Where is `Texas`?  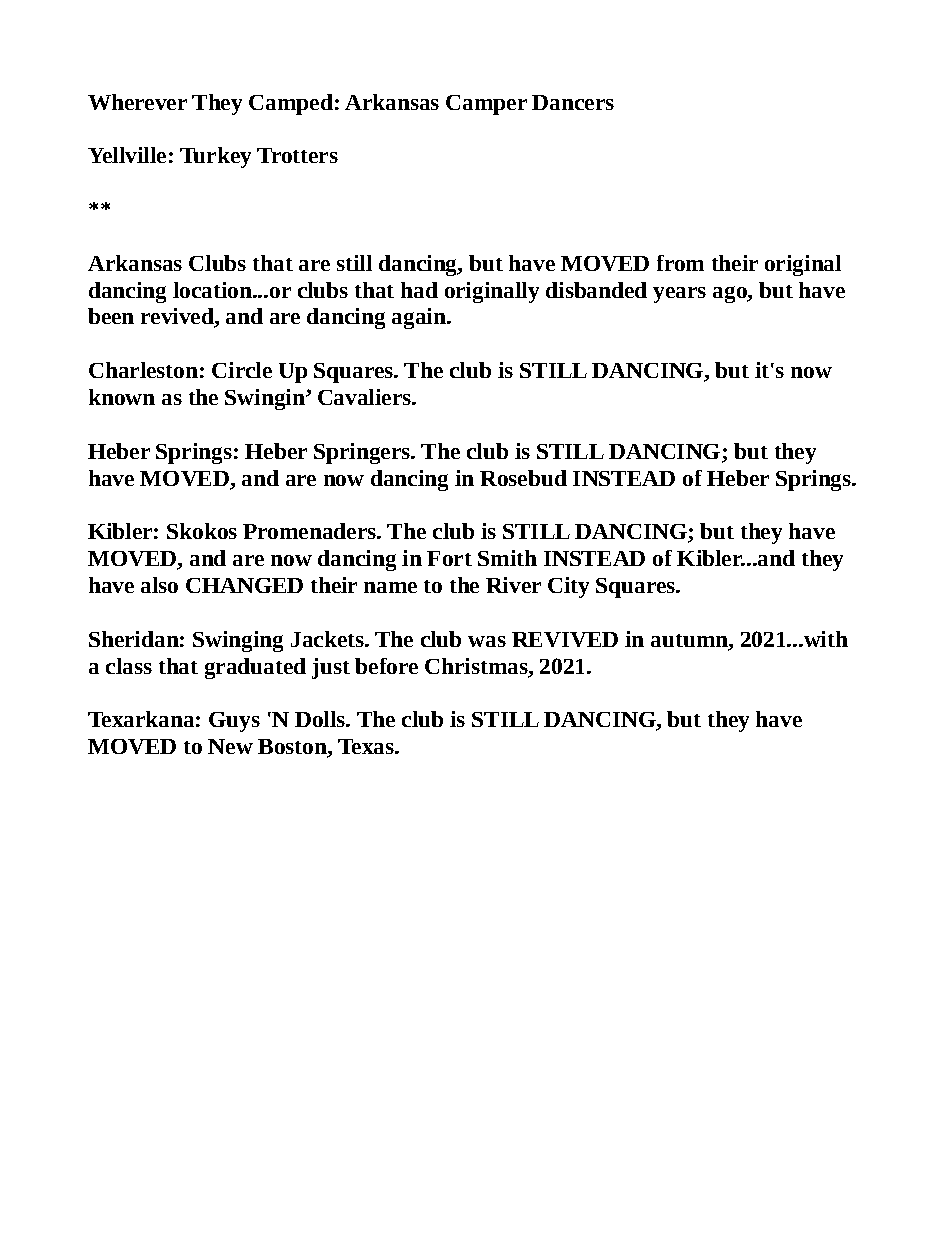
Texas is located at coordinates (367, 746).
